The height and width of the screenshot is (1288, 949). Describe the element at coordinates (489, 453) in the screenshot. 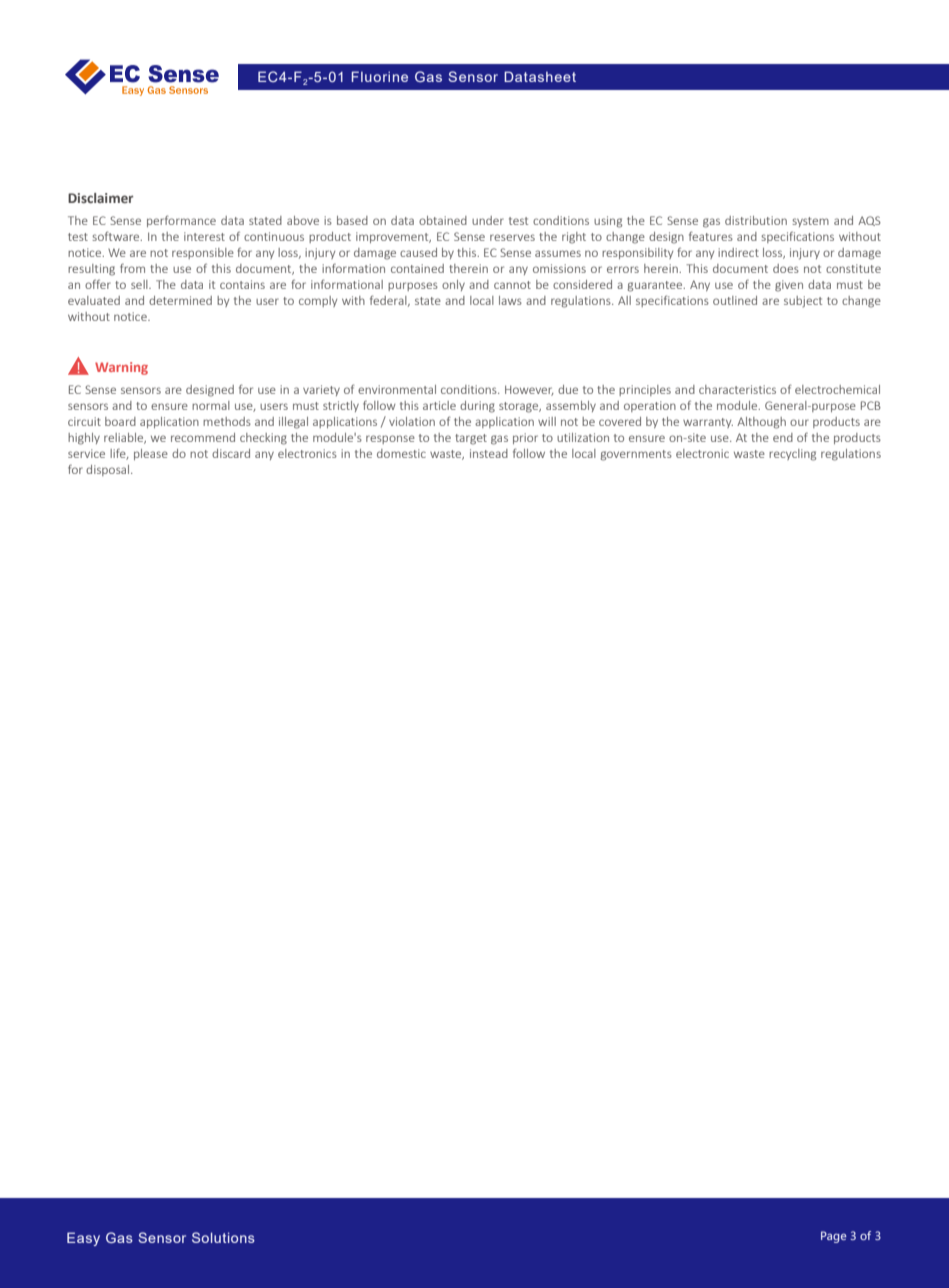

I see `instead` at that location.
